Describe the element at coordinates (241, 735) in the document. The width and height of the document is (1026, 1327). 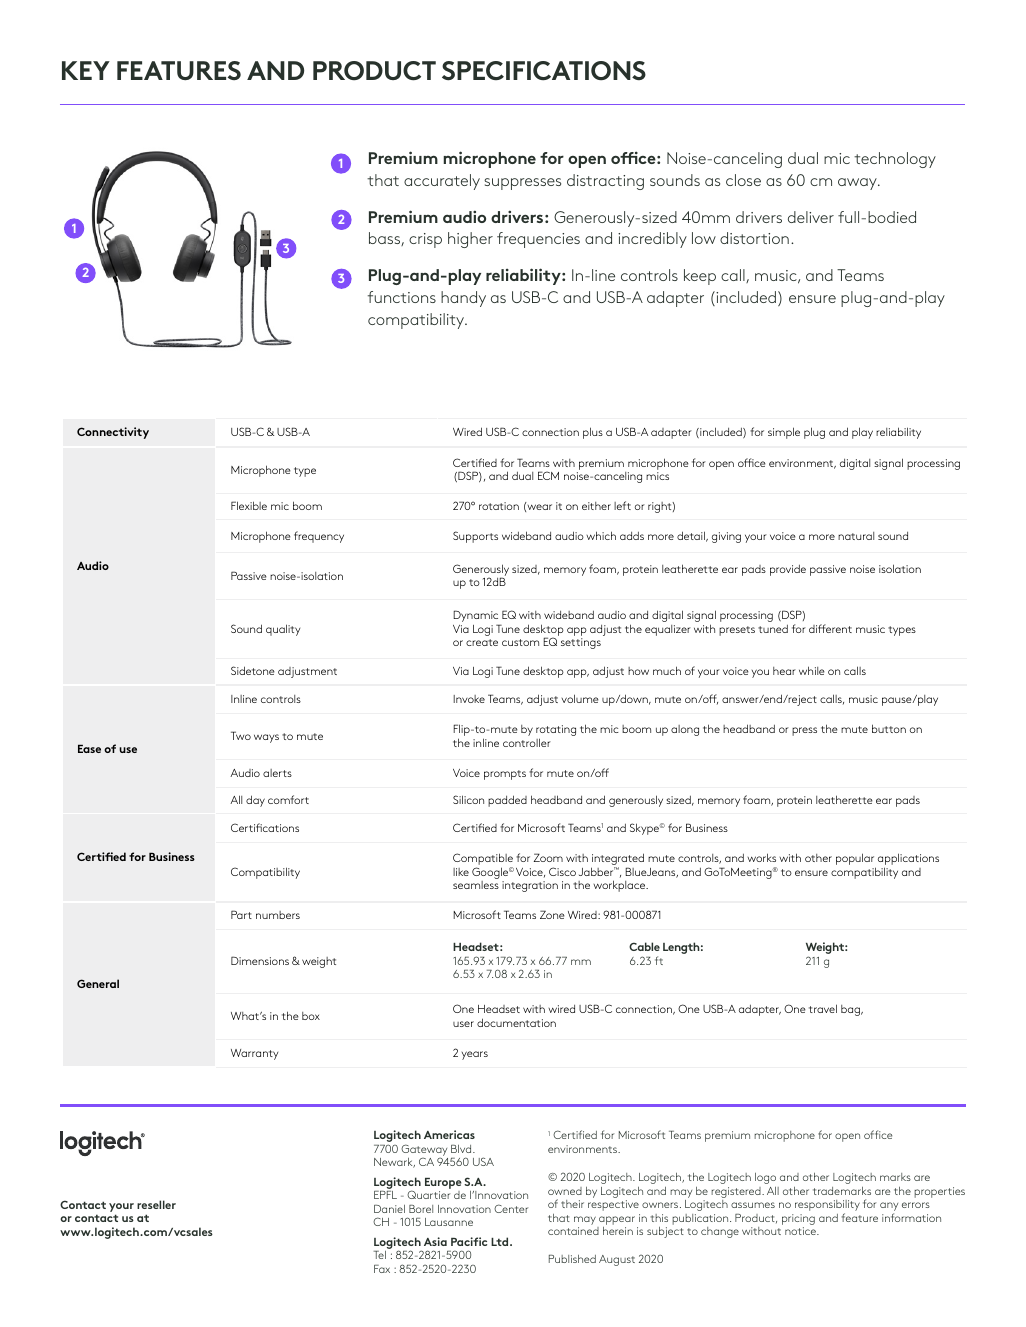
I see `Two` at that location.
